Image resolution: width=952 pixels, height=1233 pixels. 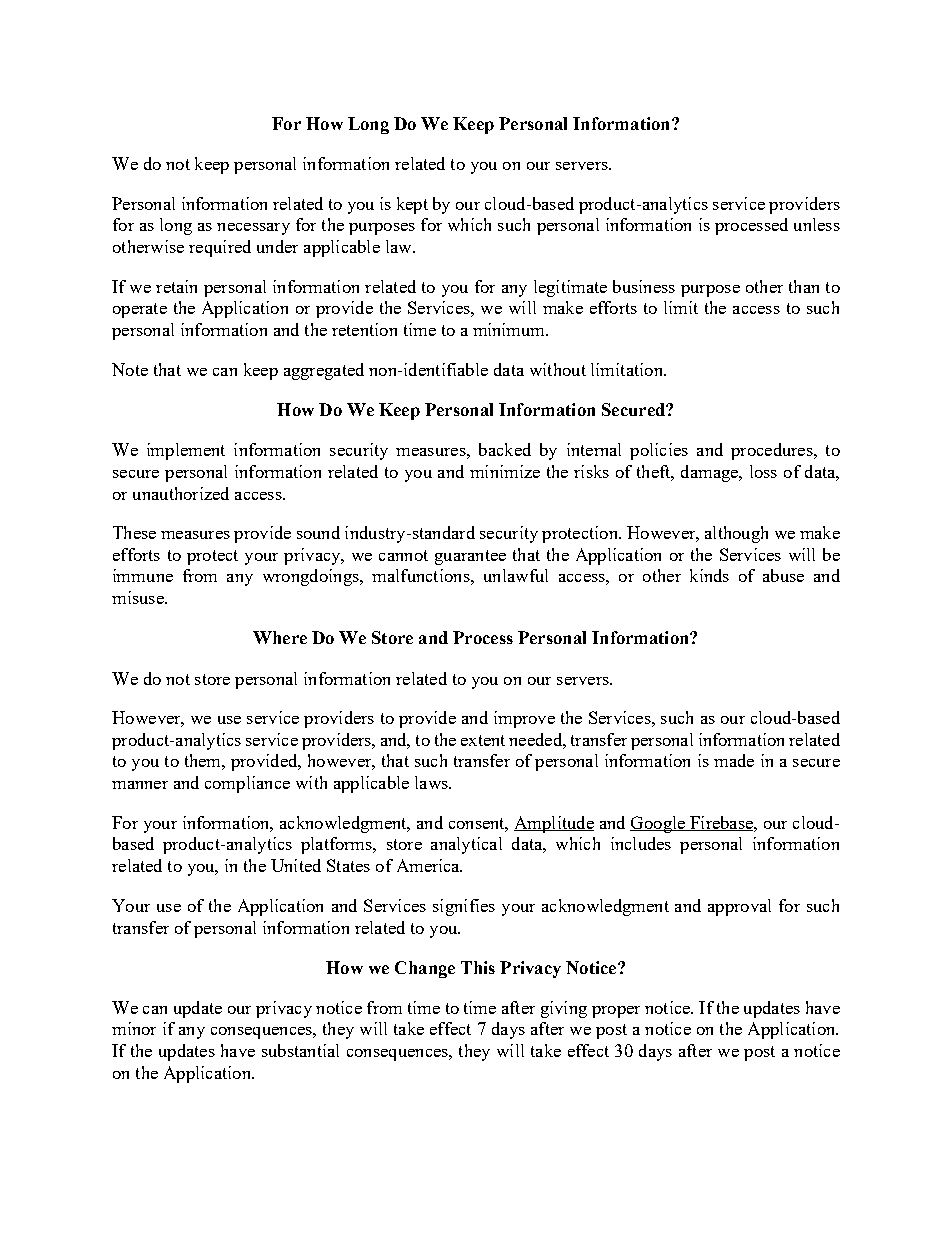 I want to click on kinds, so click(x=709, y=575).
